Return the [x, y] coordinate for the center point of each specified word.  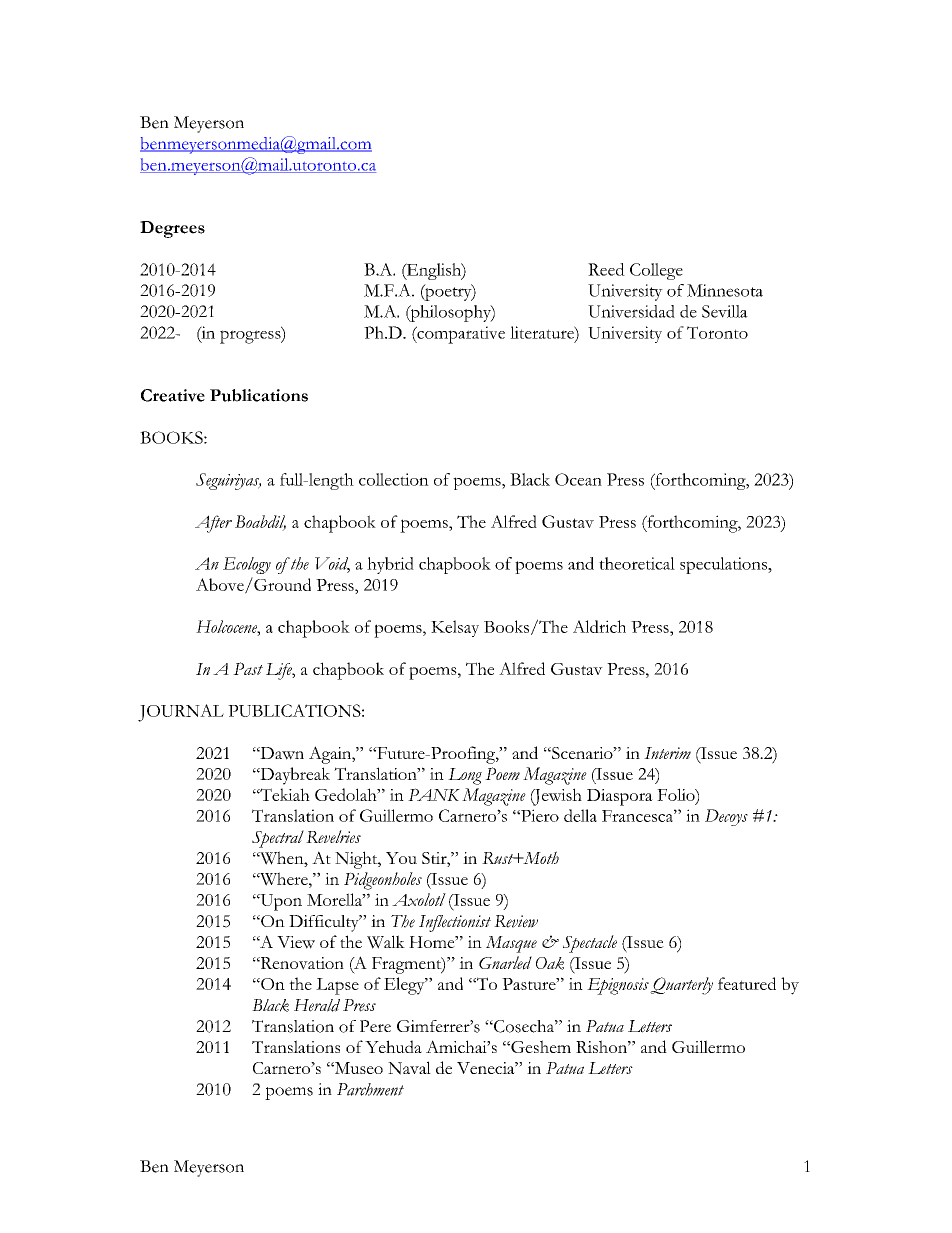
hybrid [390, 565]
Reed [606, 269]
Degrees [172, 229]
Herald [317, 1005]
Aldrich [599, 626]
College [656, 271]
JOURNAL [181, 713]
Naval [409, 1068]
